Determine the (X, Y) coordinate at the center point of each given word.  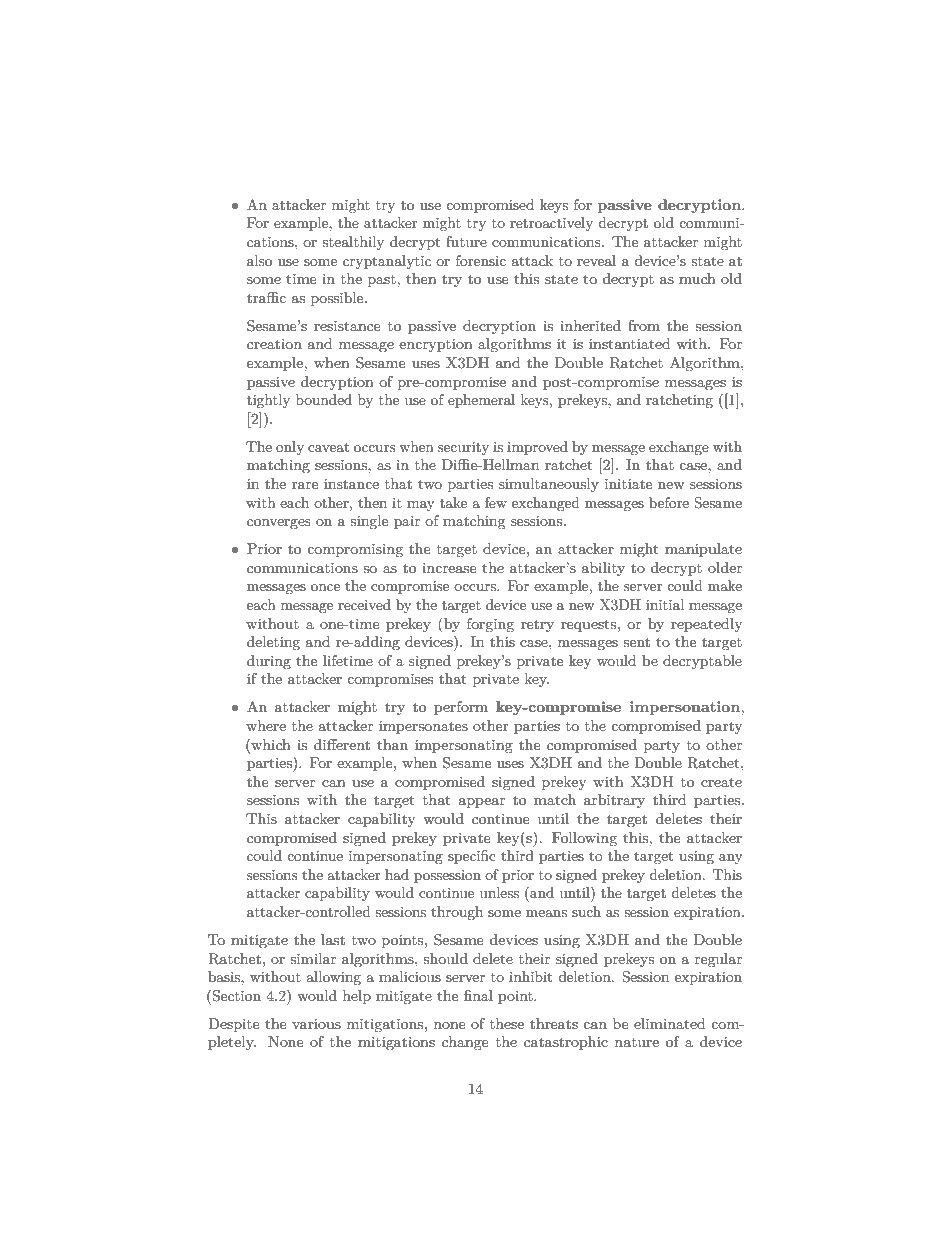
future (466, 241)
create (721, 782)
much (697, 278)
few (496, 502)
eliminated (670, 1023)
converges (279, 524)
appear (481, 803)
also (259, 260)
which (270, 744)
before (669, 502)
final (478, 995)
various (316, 1024)
